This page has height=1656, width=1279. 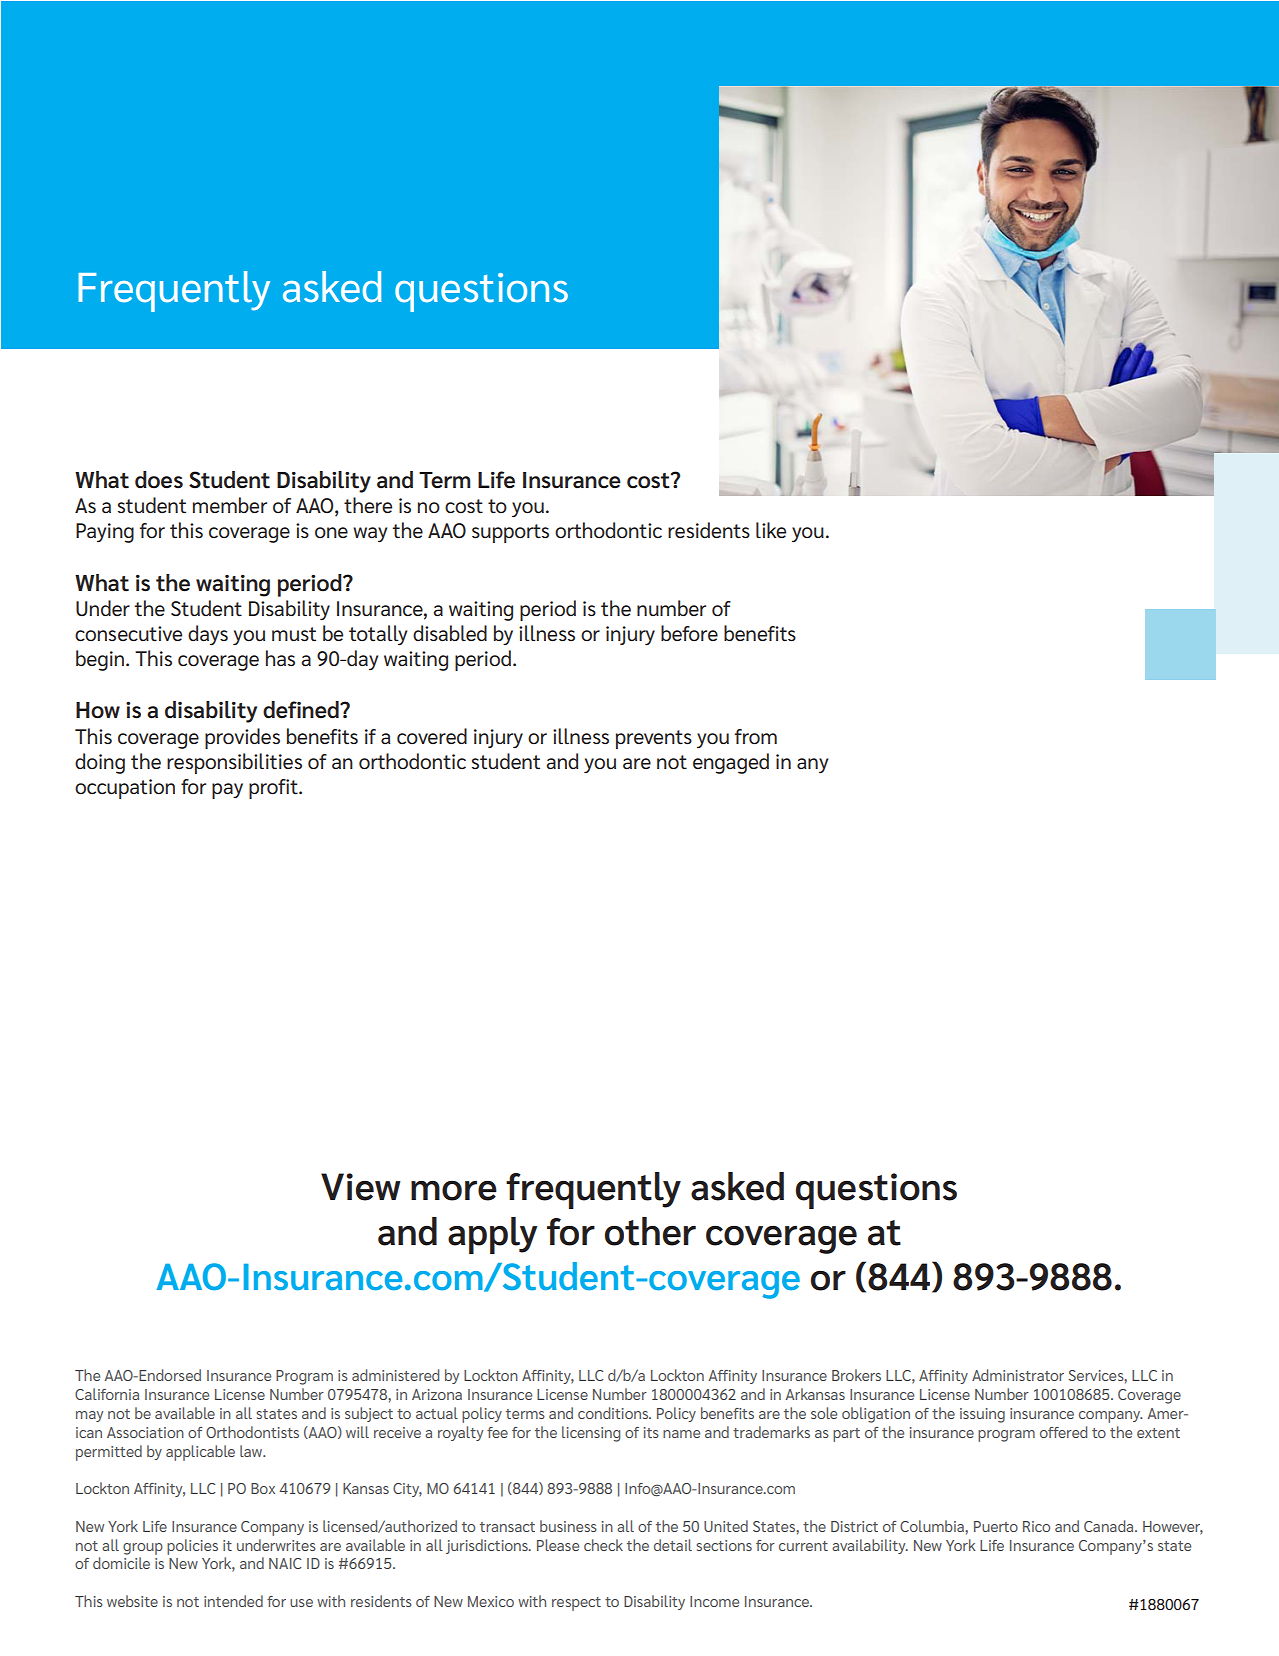 What do you see at coordinates (230, 505) in the page?
I see `member` at bounding box center [230, 505].
